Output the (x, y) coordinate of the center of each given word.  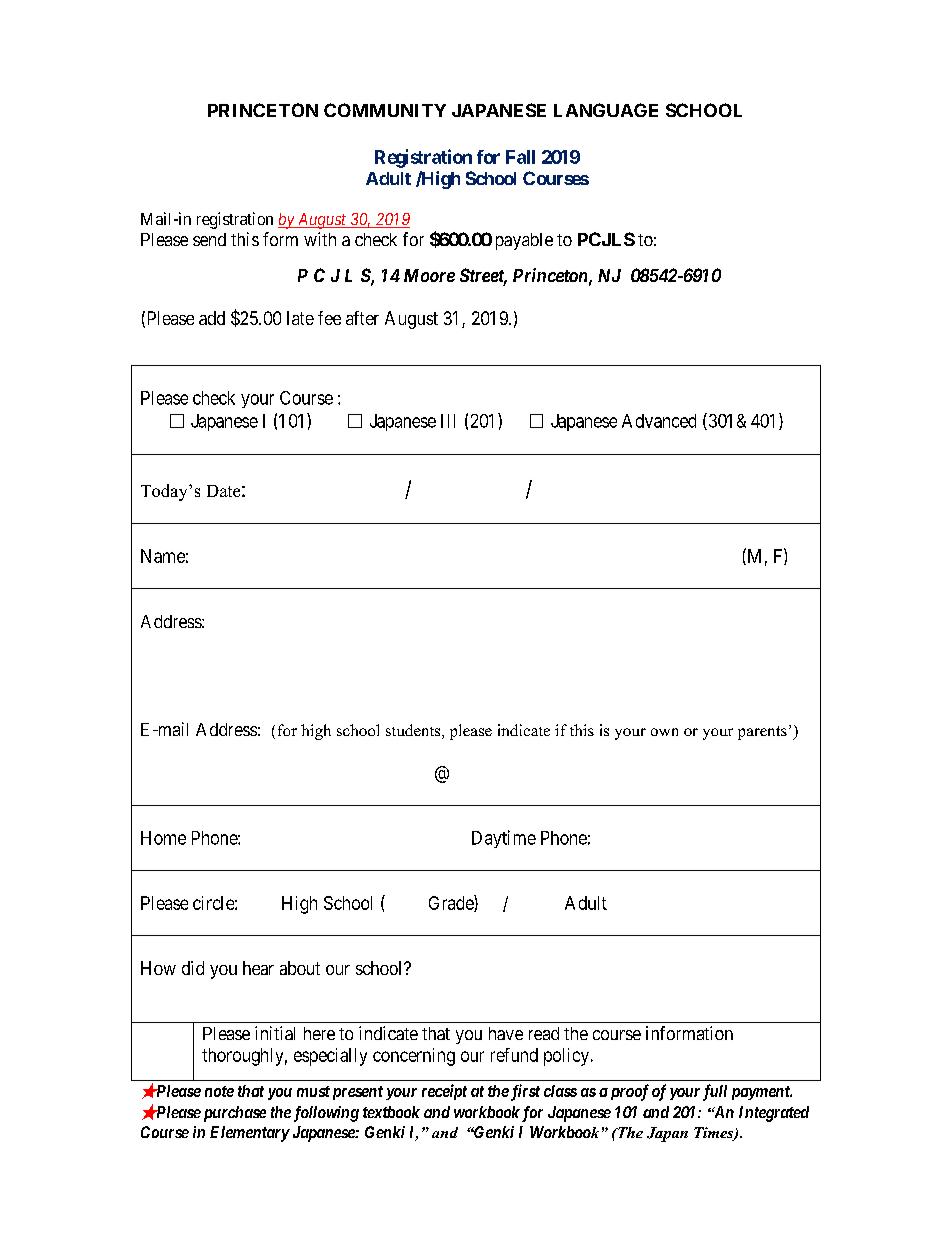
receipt (444, 1092)
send (209, 239)
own (664, 732)
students (414, 731)
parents (762, 733)
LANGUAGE (606, 110)
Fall (520, 157)
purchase (233, 1114)
